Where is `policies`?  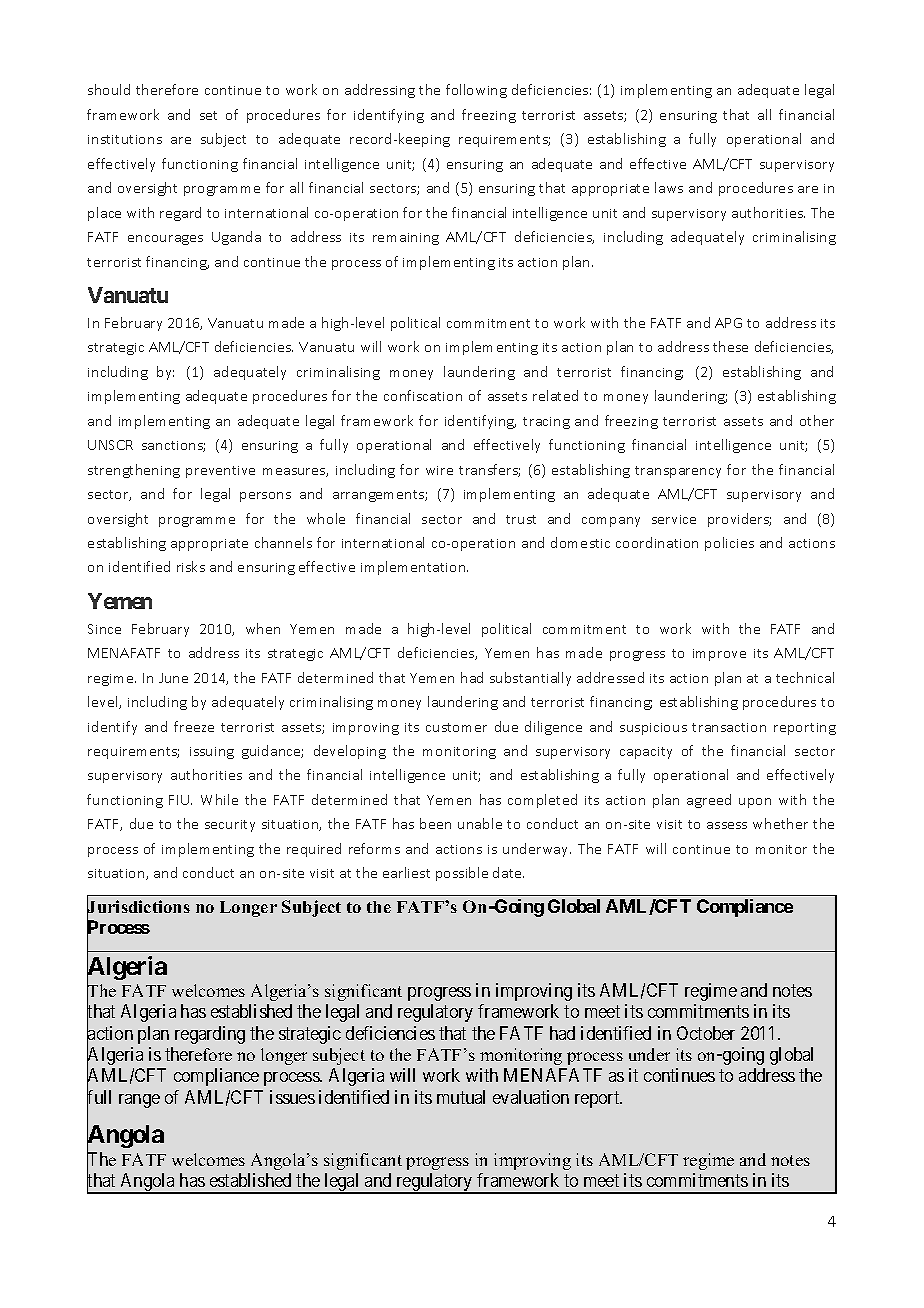
policies is located at coordinates (729, 544).
